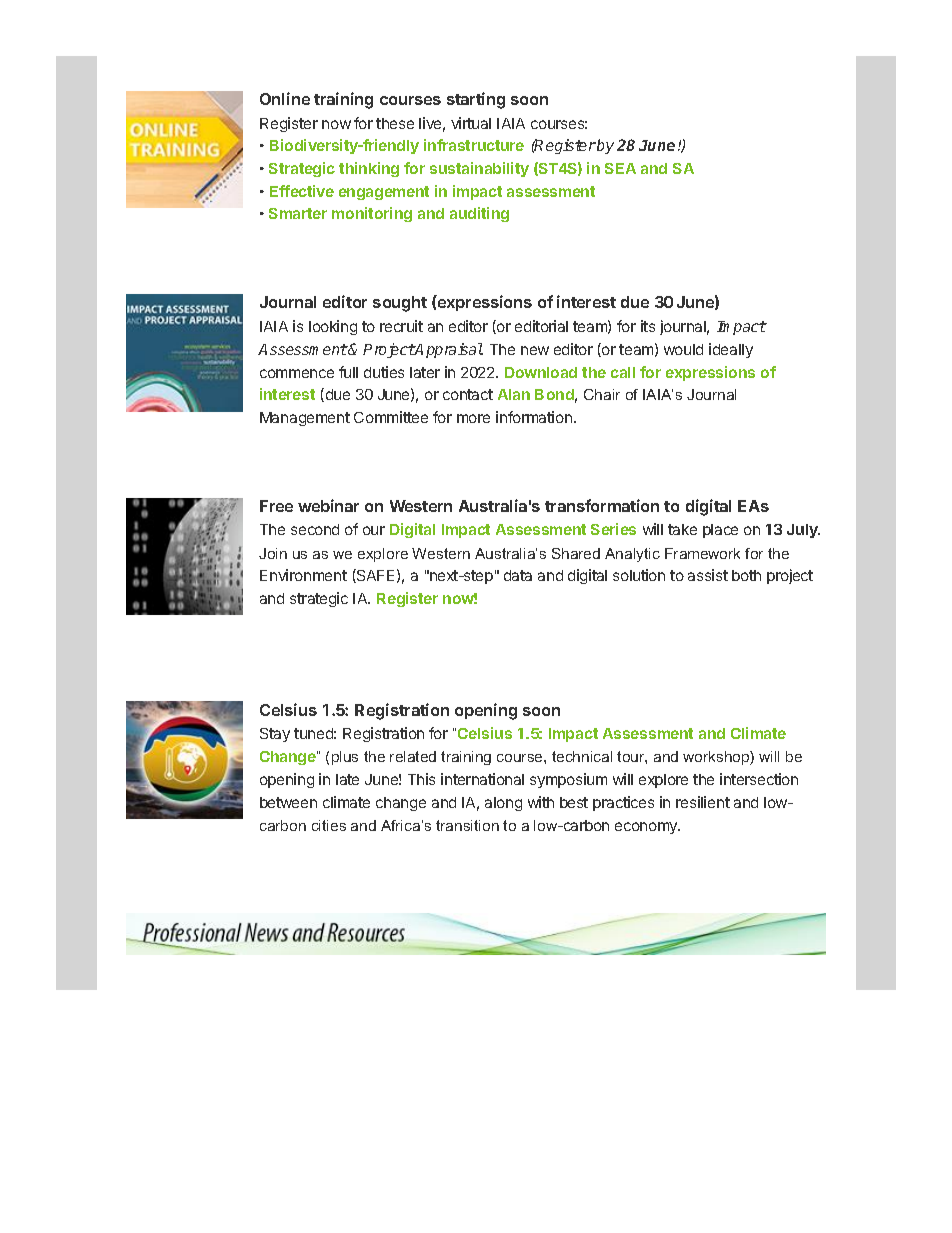 The image size is (952, 1233). I want to click on with, so click(541, 802).
